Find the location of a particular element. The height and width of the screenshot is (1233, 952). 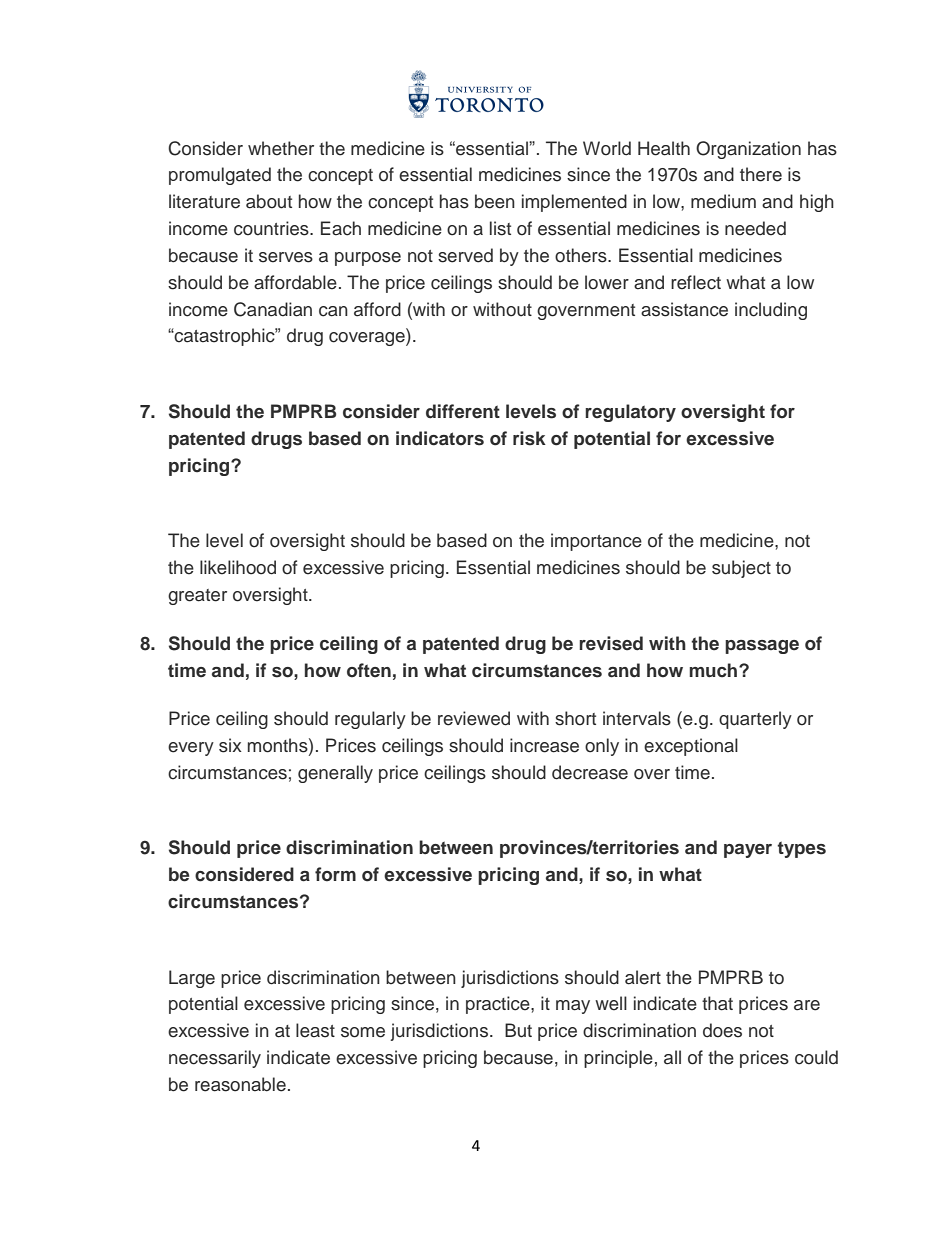

risk is located at coordinates (529, 438).
